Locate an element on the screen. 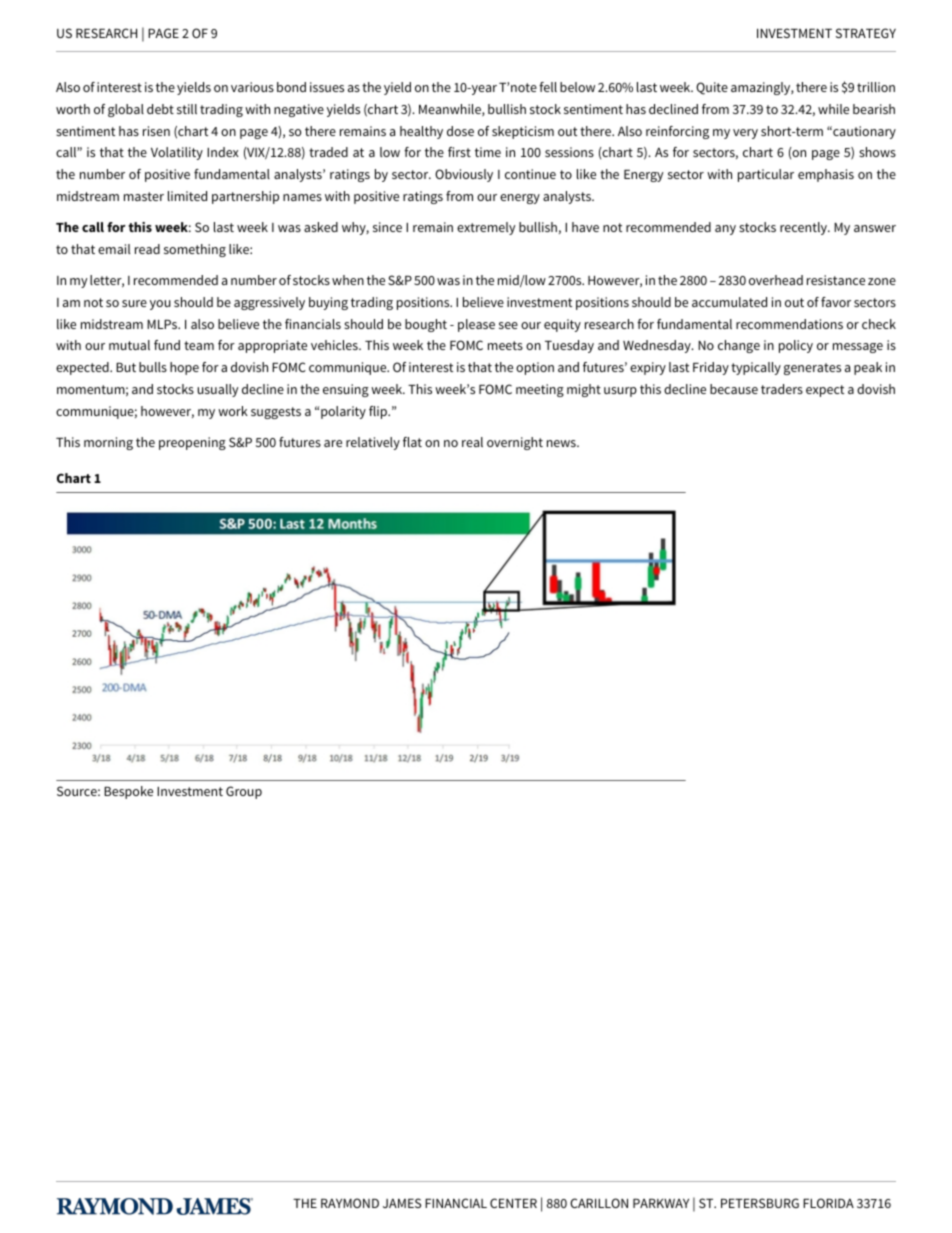  PETERSBURG is located at coordinates (760, 1203).
